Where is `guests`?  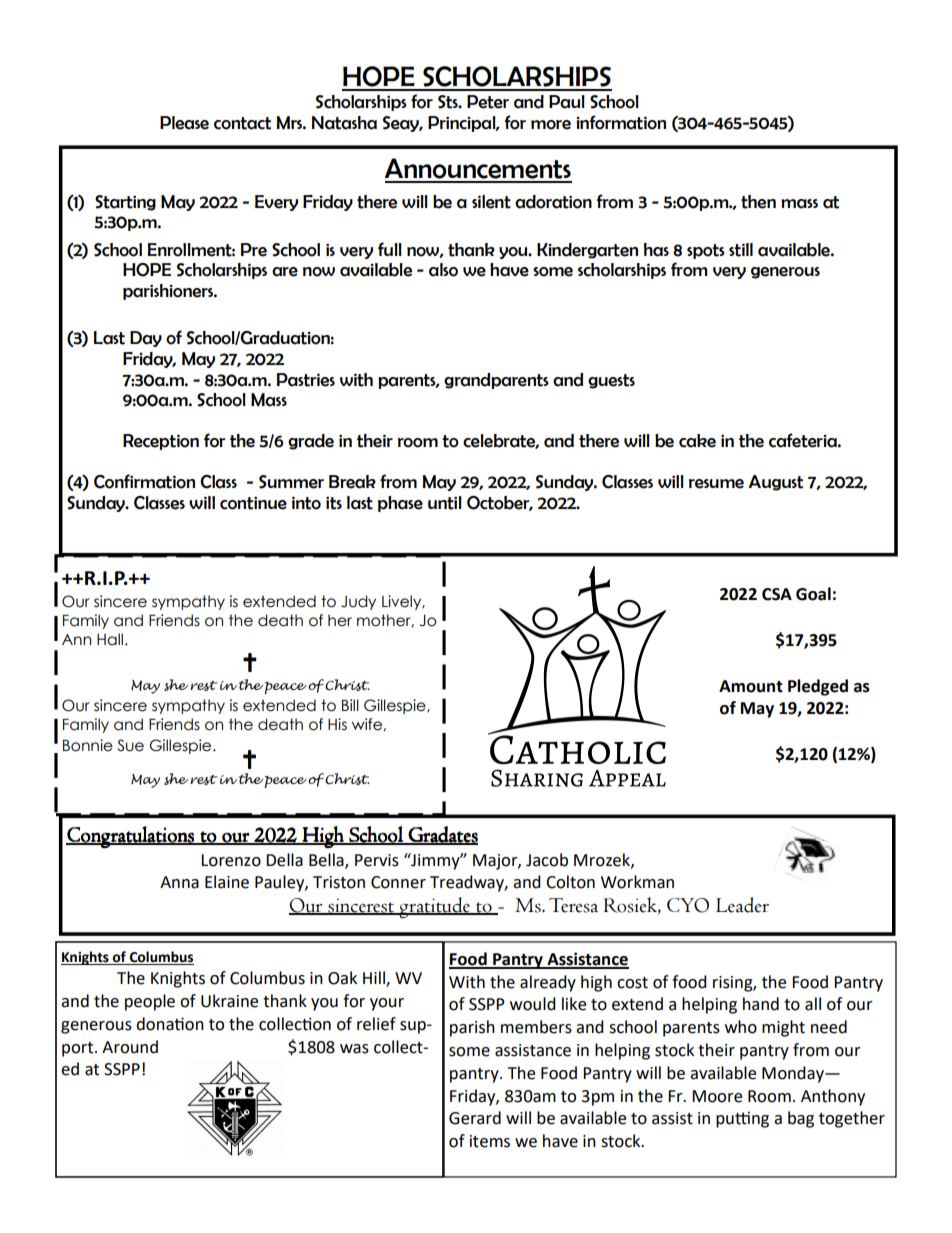
guests is located at coordinates (611, 381).
